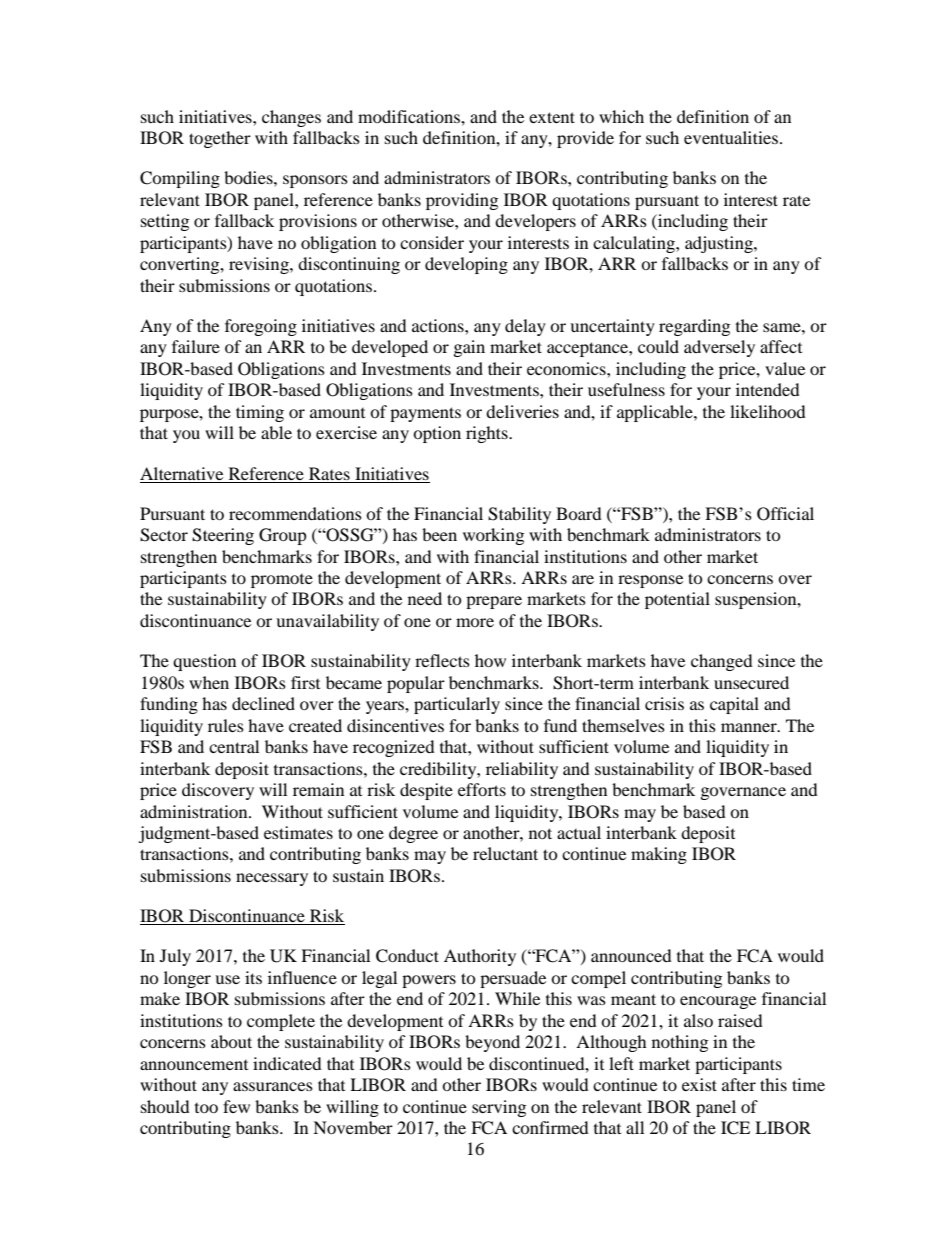 The width and height of the document is (952, 1233). Describe the element at coordinates (469, 348) in the document. I see `gain` at that location.
